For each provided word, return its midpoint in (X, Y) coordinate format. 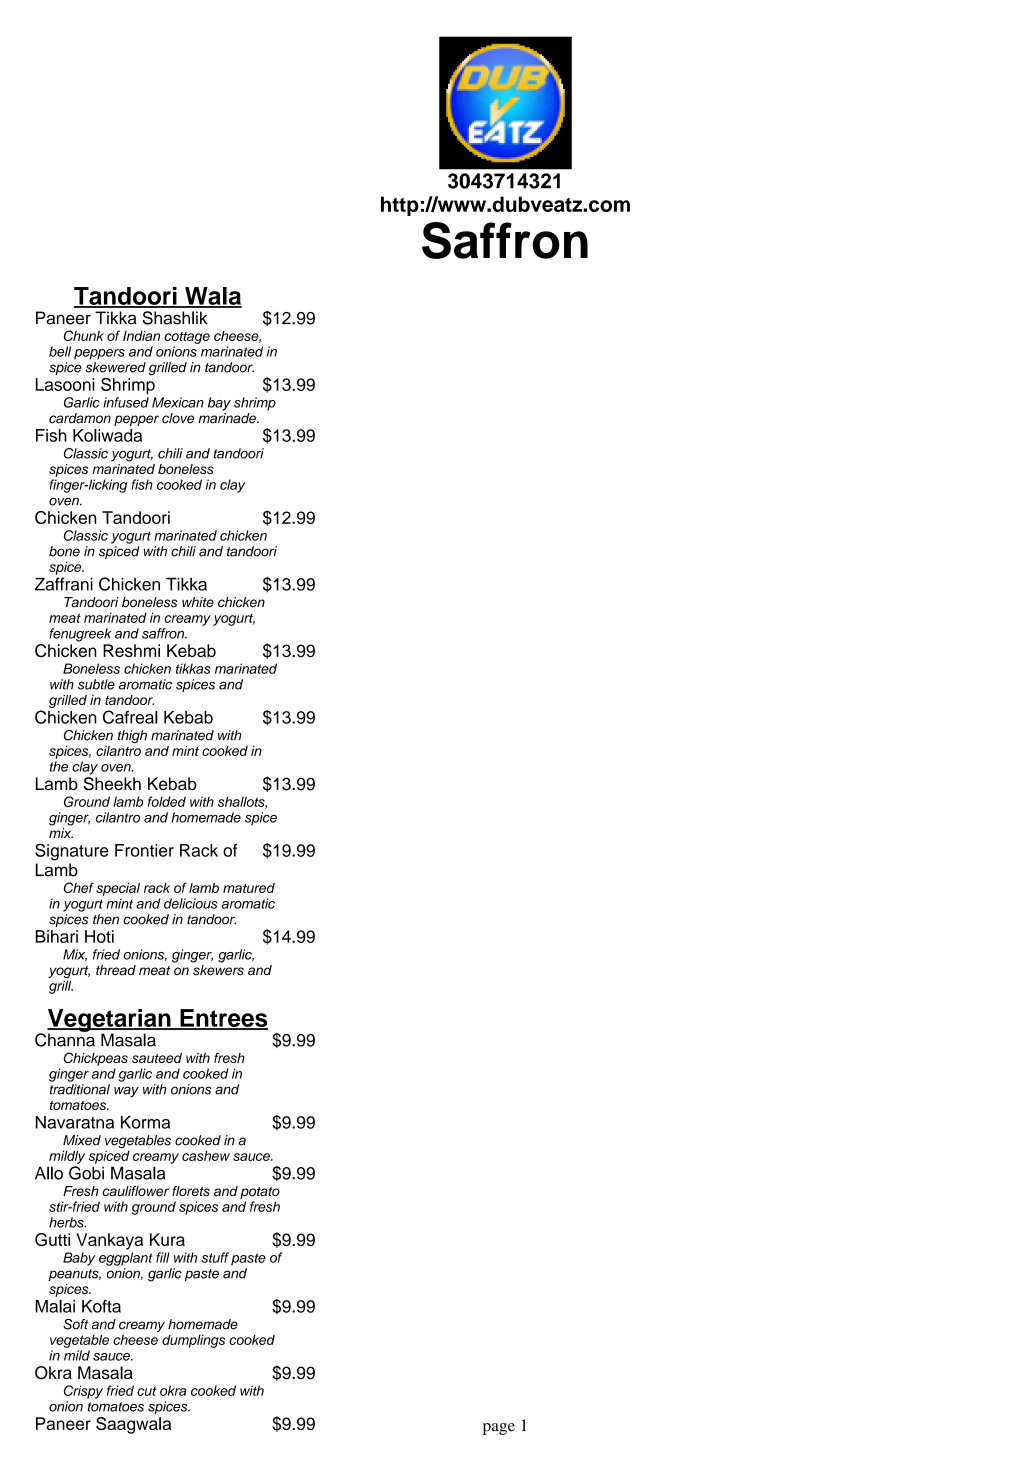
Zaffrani (64, 584)
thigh (132, 737)
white (198, 602)
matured (249, 888)
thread (116, 970)
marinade (228, 418)
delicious (191, 903)
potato (260, 1193)
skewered (115, 367)
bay (219, 404)
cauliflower (136, 1191)
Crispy (83, 1392)
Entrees (223, 1019)
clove (178, 418)
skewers (218, 970)
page (499, 1429)
